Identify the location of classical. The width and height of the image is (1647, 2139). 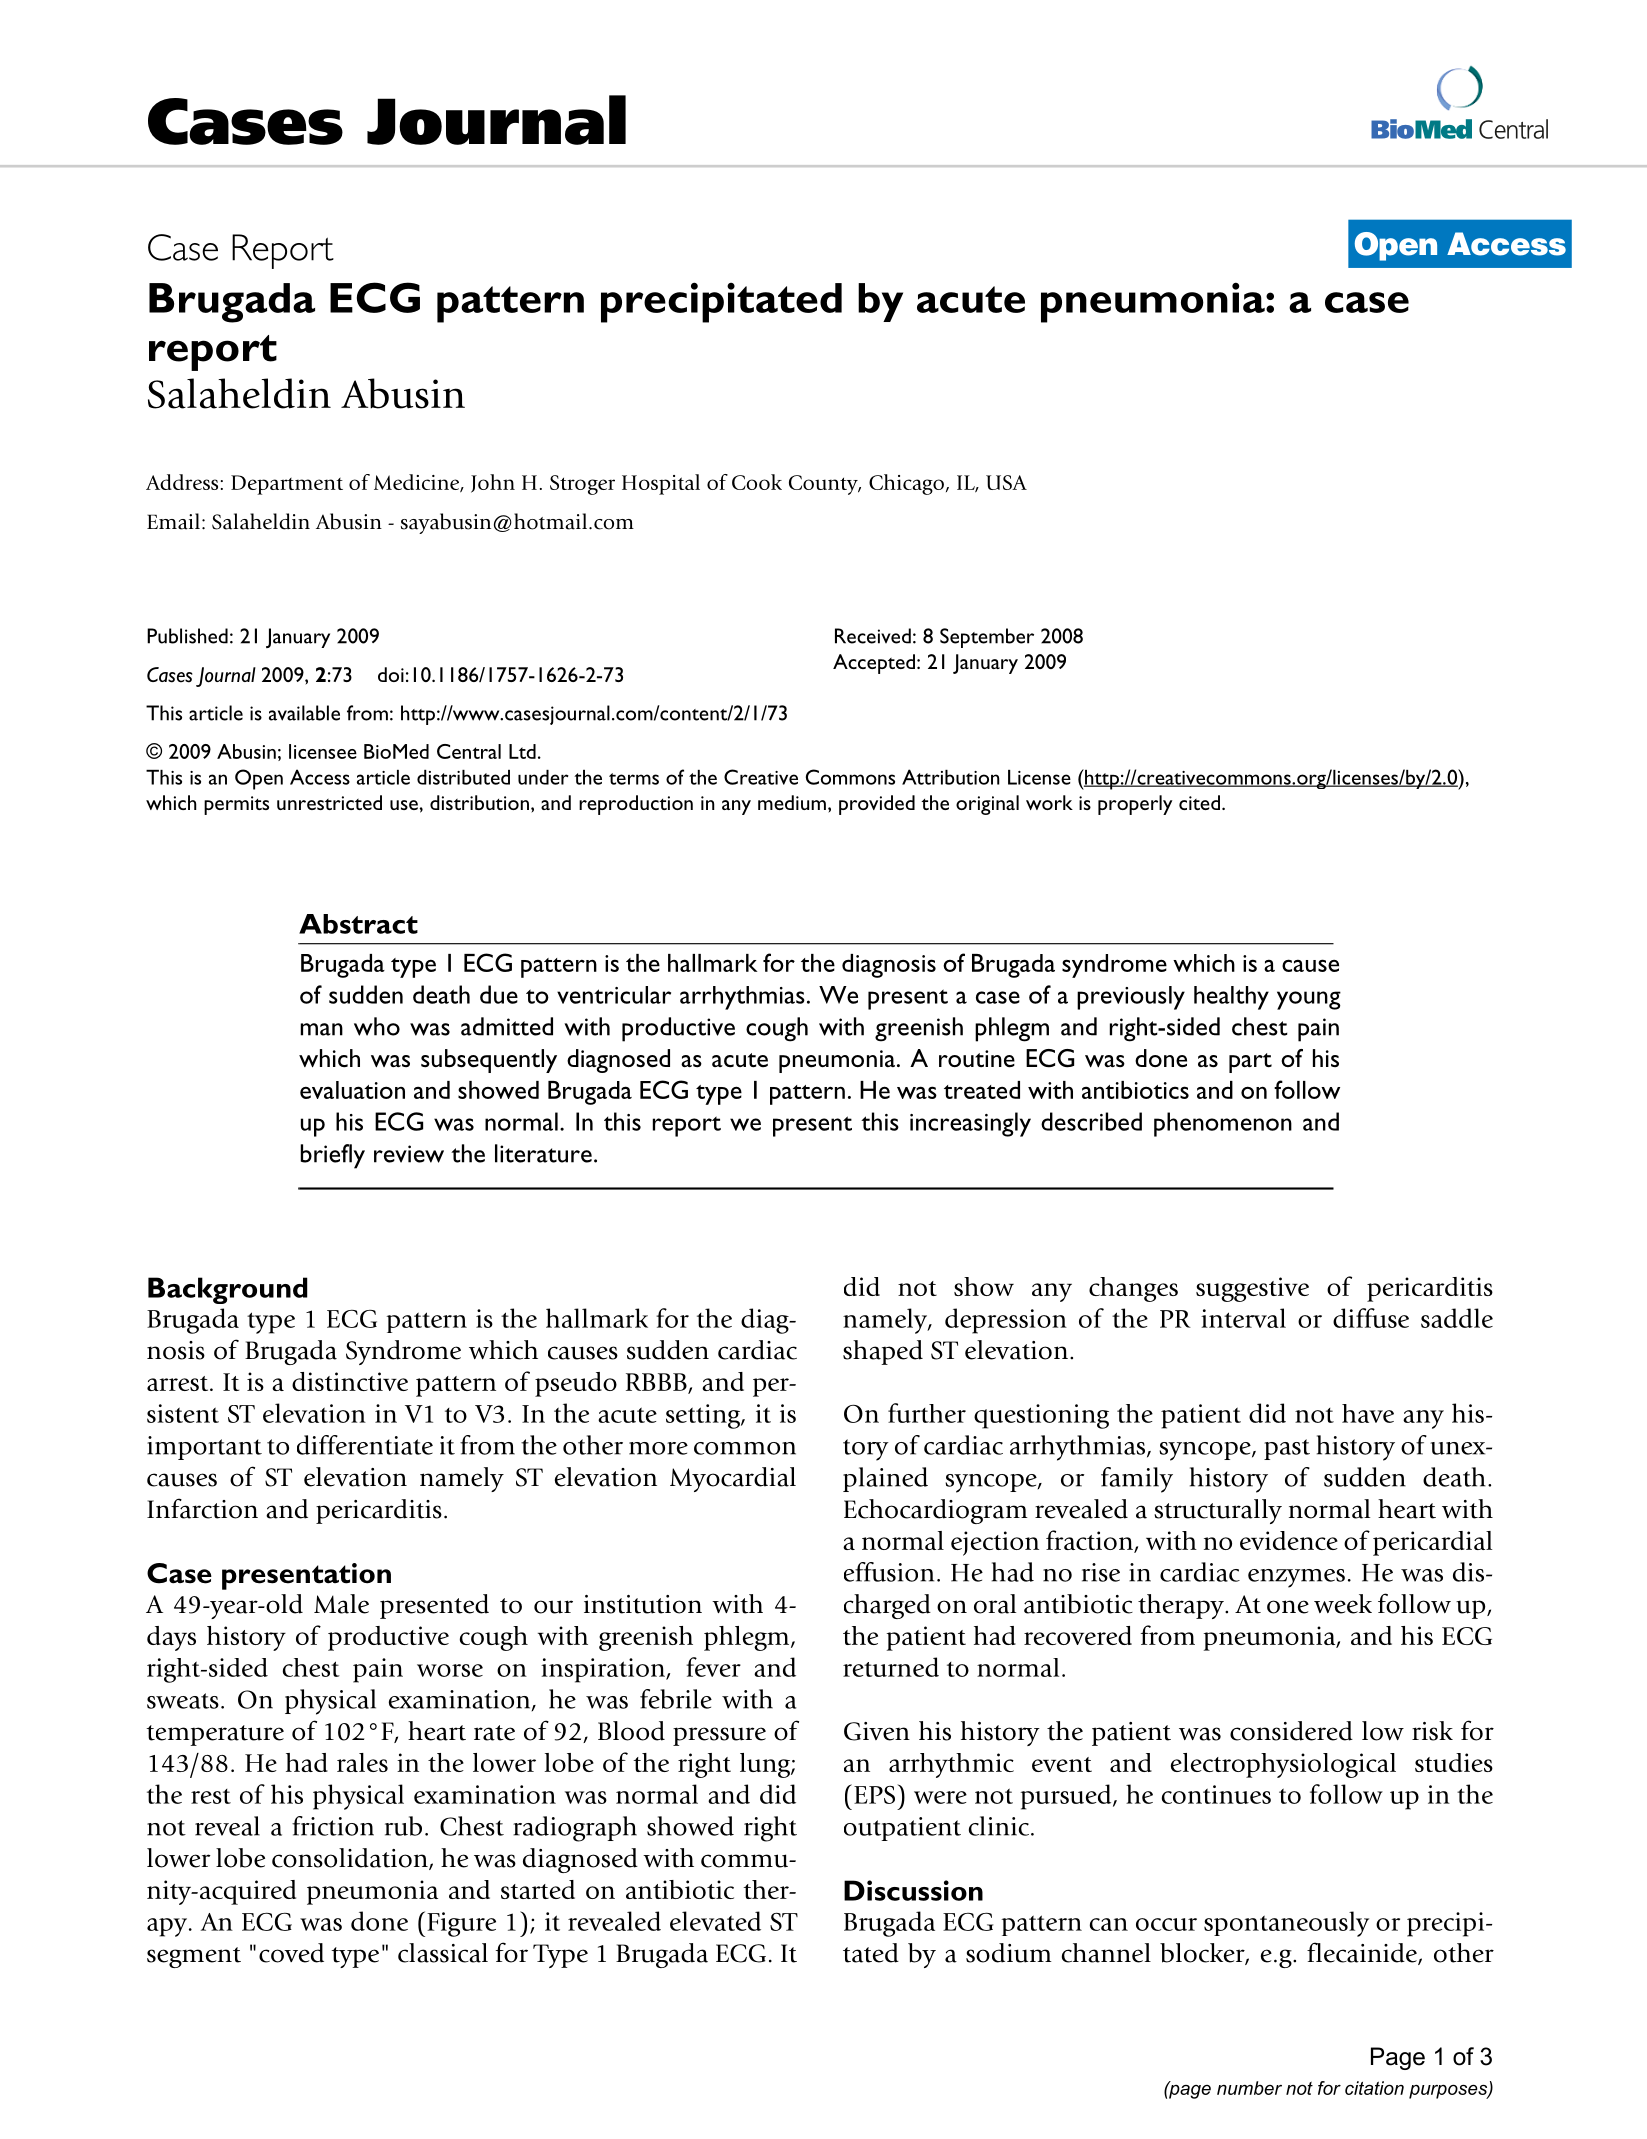
(443, 1953).
